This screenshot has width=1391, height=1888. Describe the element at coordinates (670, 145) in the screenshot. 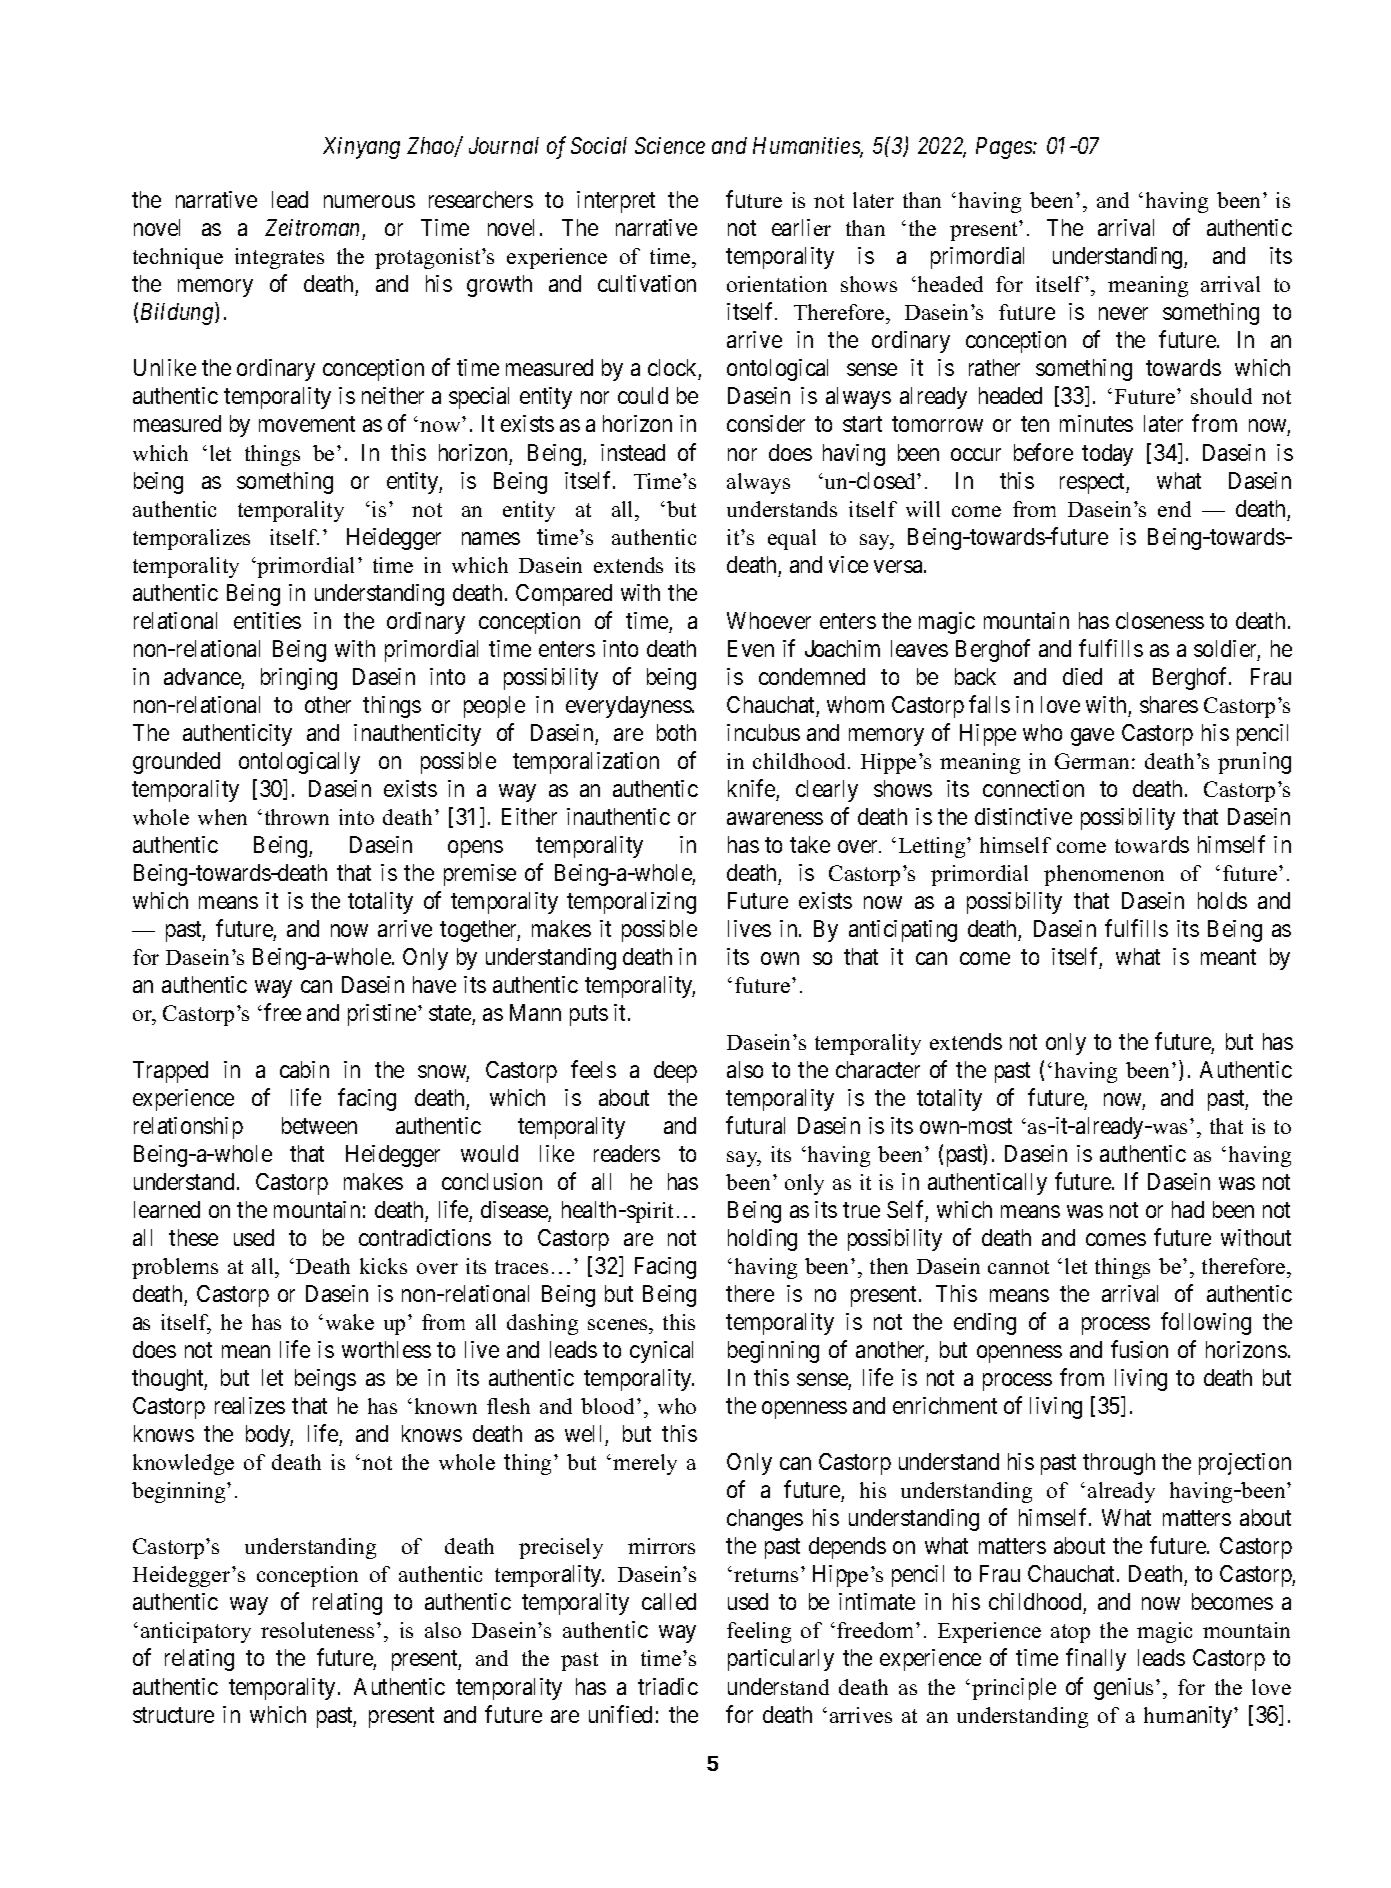

I see `Science` at that location.
